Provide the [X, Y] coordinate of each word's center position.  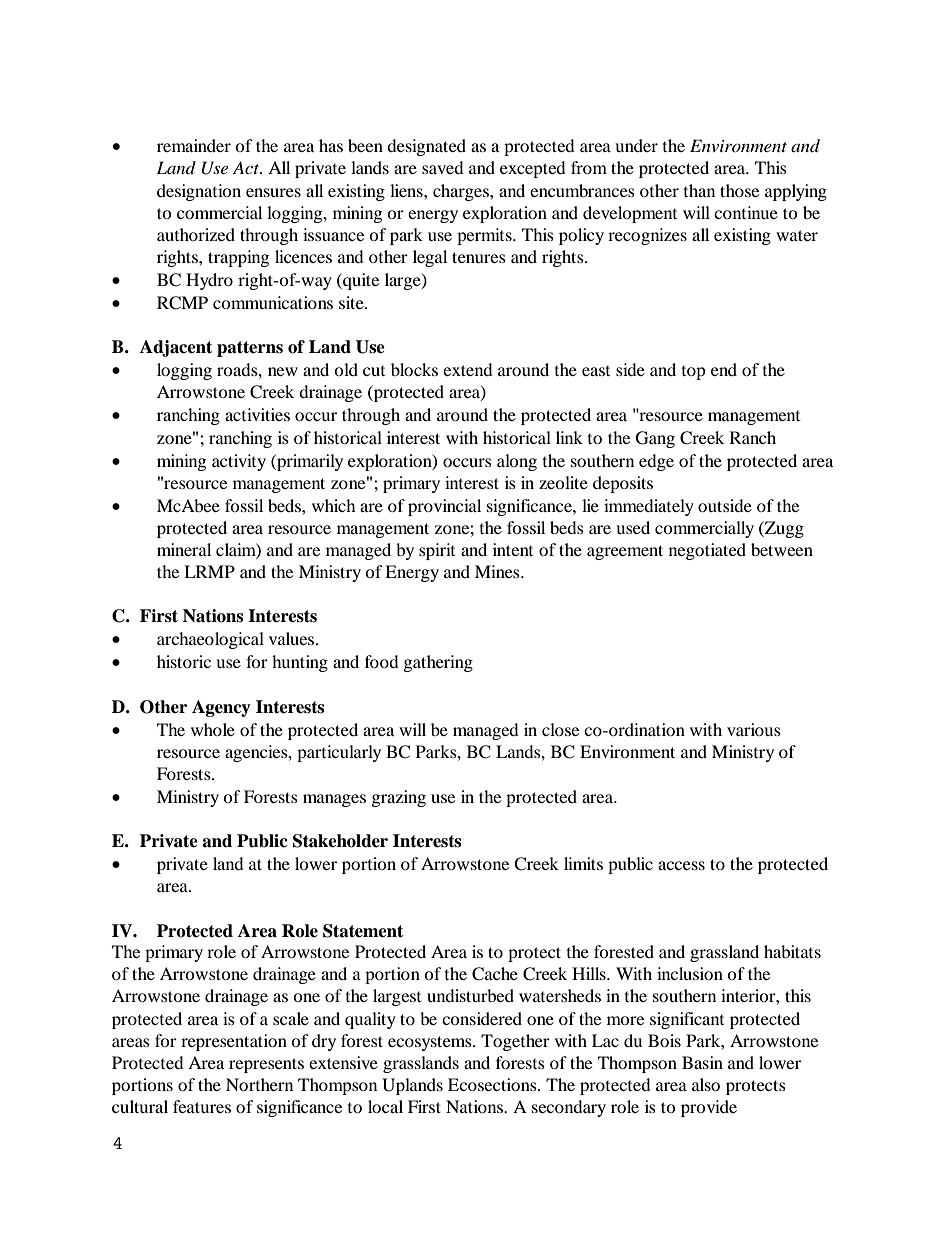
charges [462, 192]
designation [199, 192]
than [699, 190]
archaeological [210, 640]
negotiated [707, 551]
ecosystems [431, 1043]
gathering [438, 663]
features [202, 1106]
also [706, 1084]
